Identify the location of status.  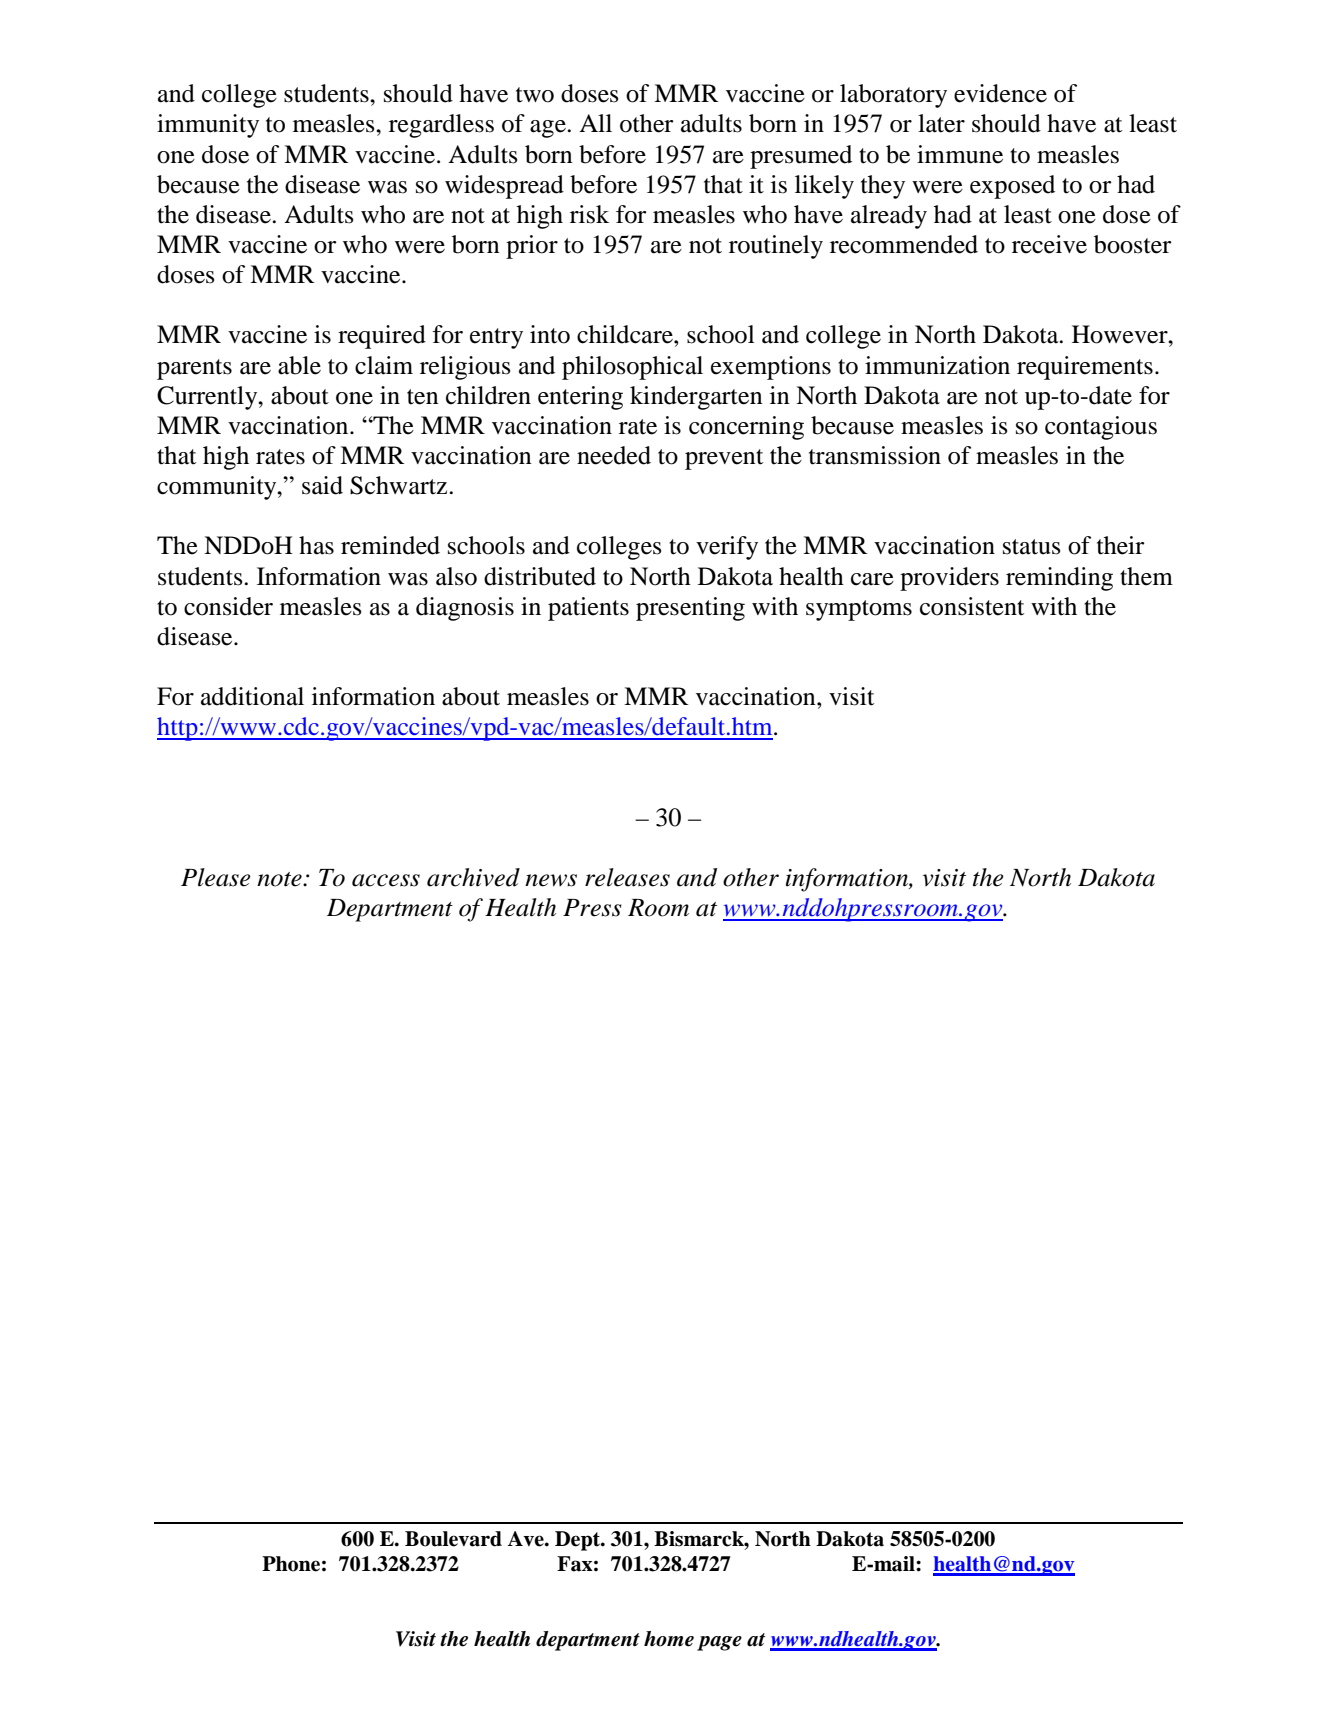
(1031, 547).
